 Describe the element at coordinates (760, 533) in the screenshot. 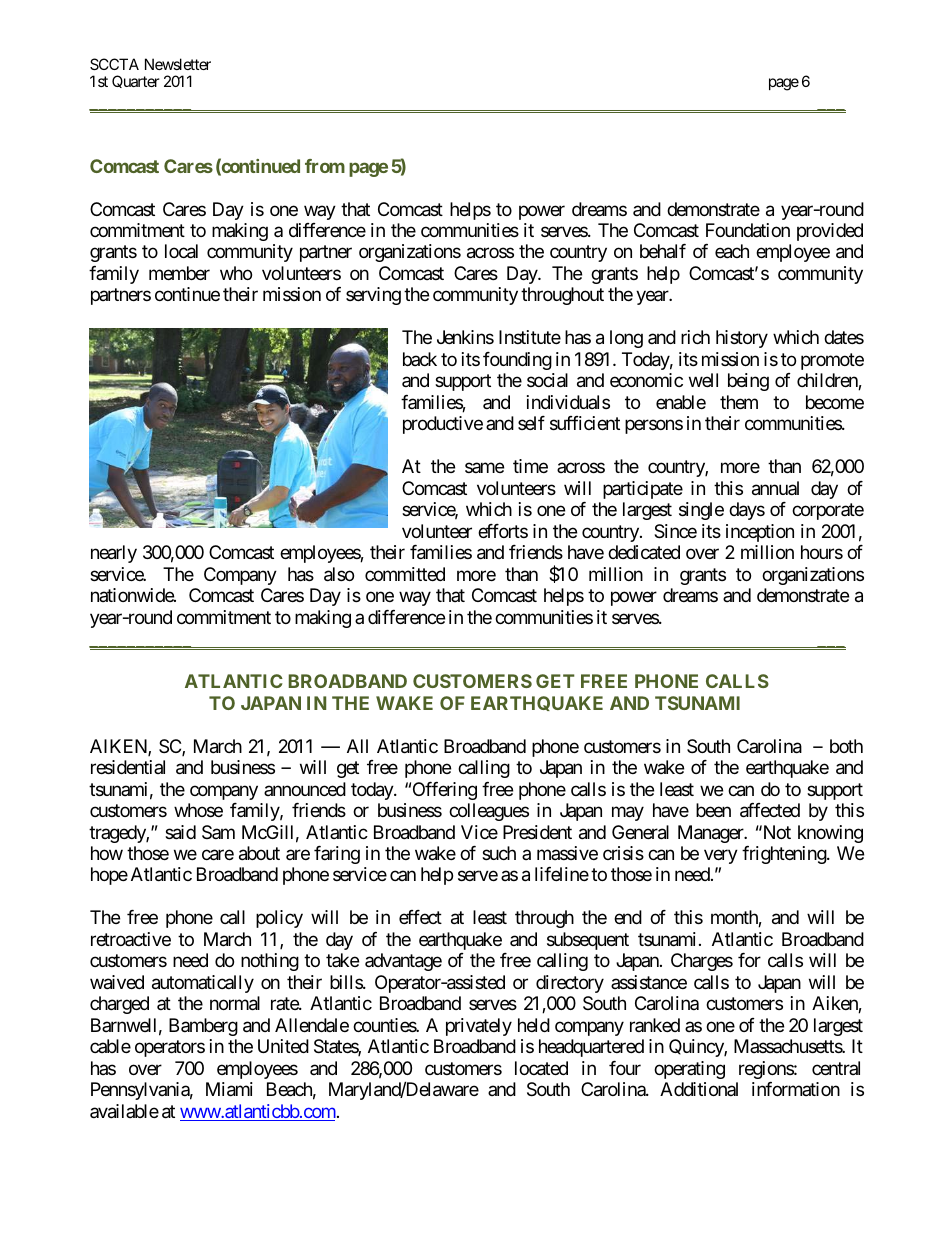

I see `inception` at that location.
